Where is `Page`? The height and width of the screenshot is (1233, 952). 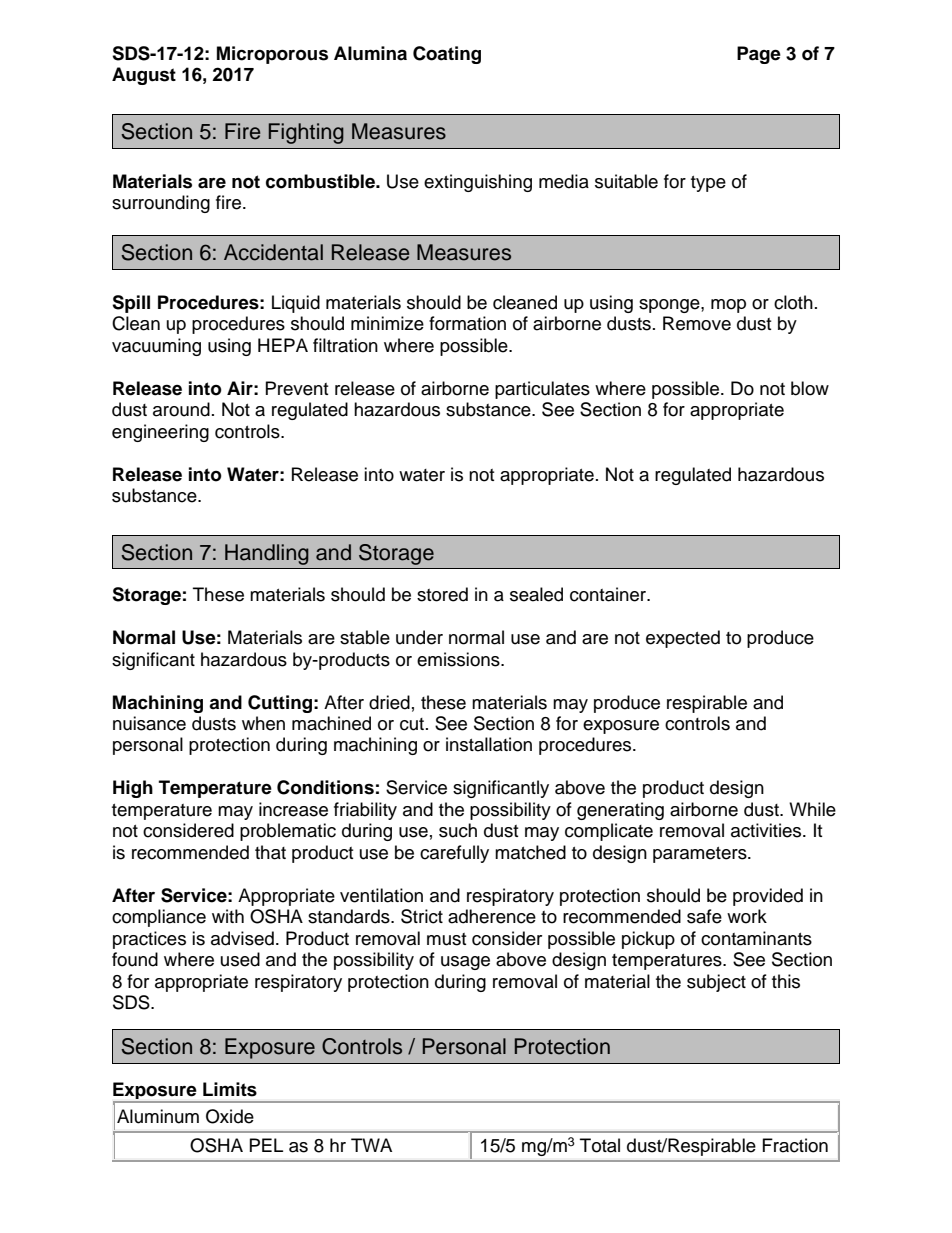 Page is located at coordinates (759, 55).
